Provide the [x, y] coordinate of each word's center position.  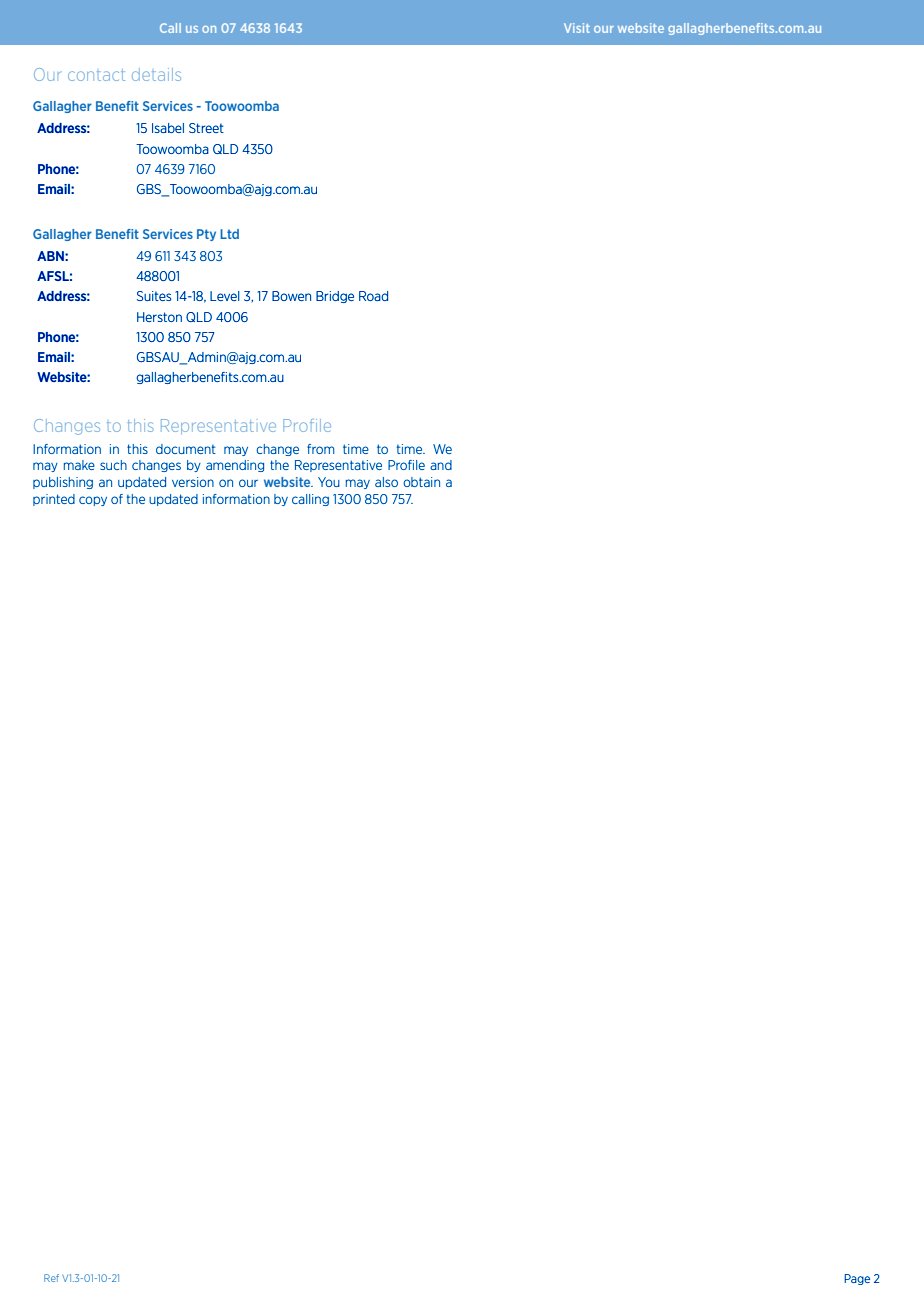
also [386, 482]
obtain [421, 482]
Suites [154, 296]
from [320, 449]
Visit [577, 28]
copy [93, 501]
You [329, 482]
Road [373, 296]
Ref [51, 1278]
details [156, 74]
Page [857, 1279]
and [441, 465]
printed [54, 500]
